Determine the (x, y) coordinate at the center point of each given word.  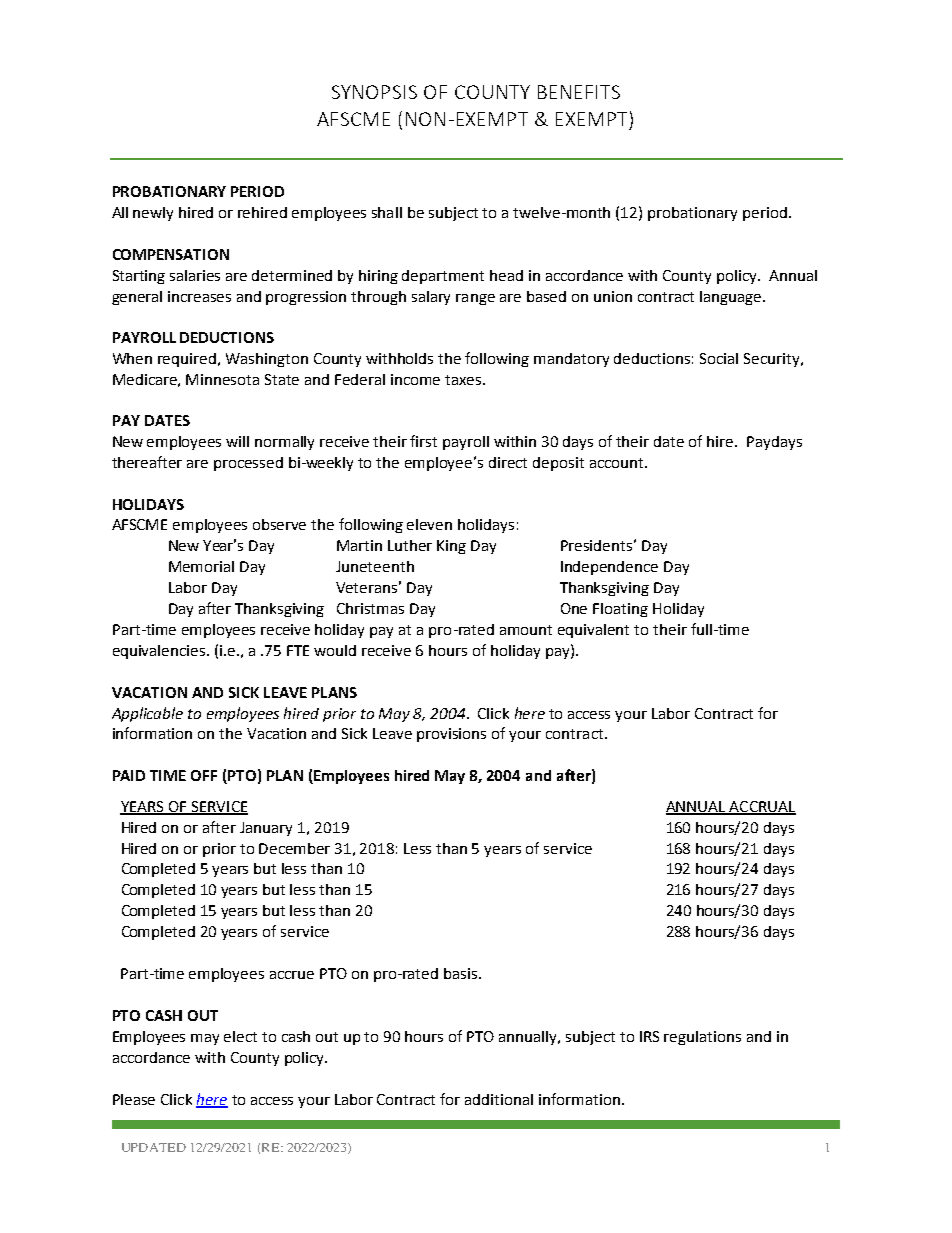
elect (240, 1036)
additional (499, 1099)
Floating (620, 610)
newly (153, 214)
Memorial (201, 566)
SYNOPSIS (374, 92)
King (451, 547)
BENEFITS (579, 92)
